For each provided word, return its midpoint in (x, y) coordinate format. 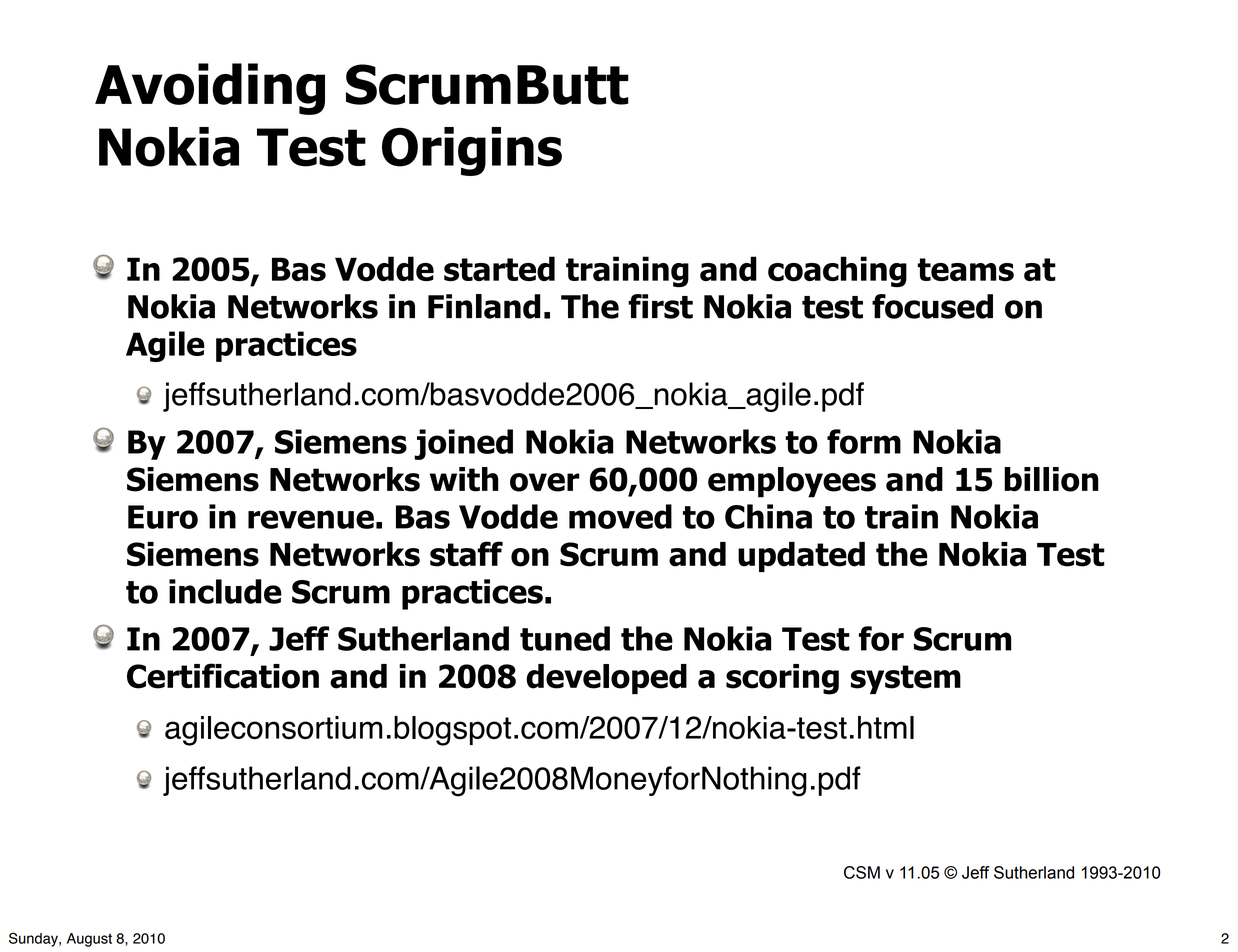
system (906, 679)
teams (966, 269)
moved (620, 516)
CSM (862, 872)
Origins (472, 151)
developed (606, 679)
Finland (484, 306)
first (660, 306)
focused (932, 306)
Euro (163, 517)
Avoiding (210, 89)
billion (1051, 479)
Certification (223, 676)
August (89, 940)
